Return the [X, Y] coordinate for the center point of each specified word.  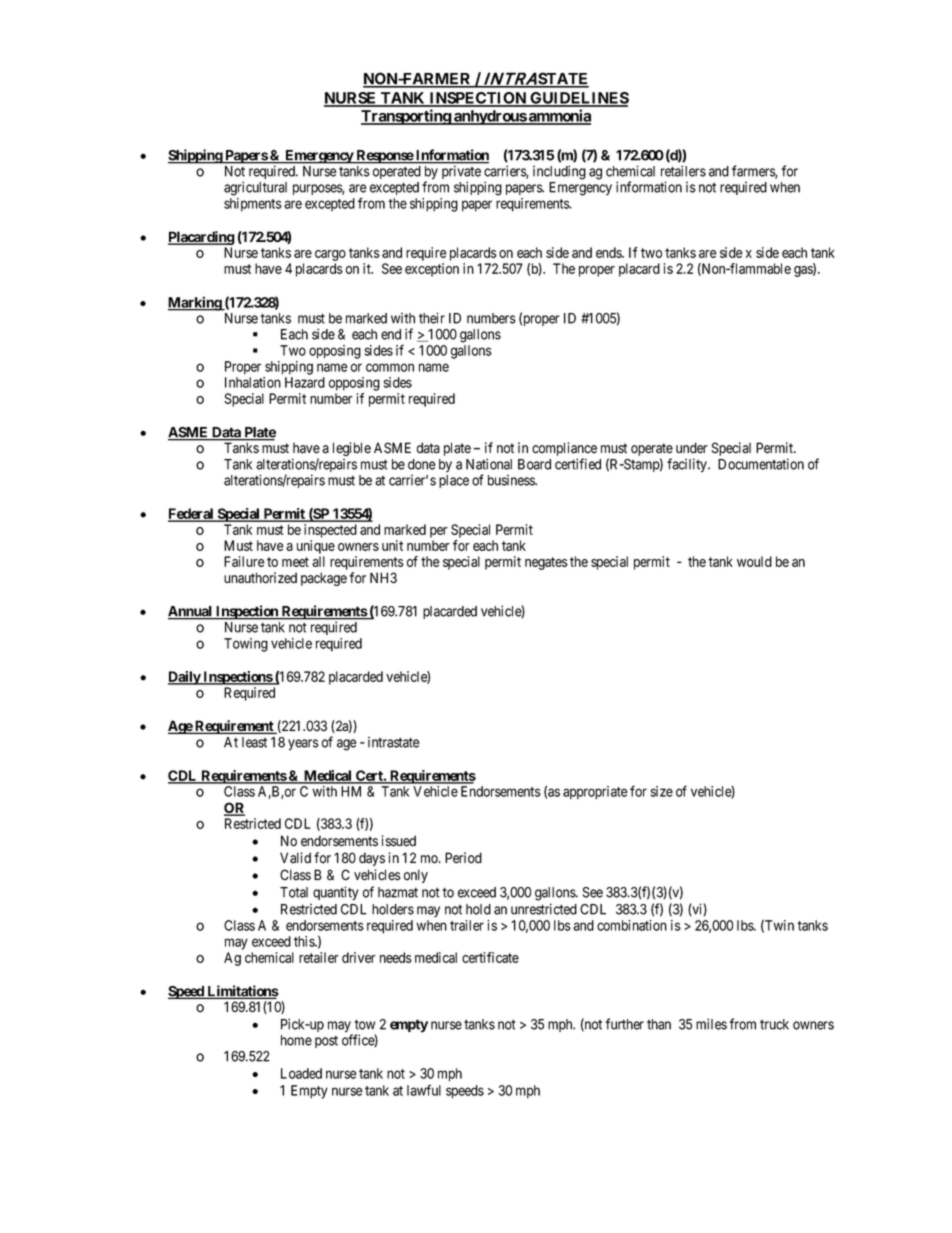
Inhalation [253, 382]
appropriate [595, 793]
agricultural [255, 188]
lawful [424, 1090]
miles [711, 1024]
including [559, 172]
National [489, 464]
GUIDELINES [578, 99]
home [296, 1040]
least [254, 742]
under [692, 448]
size [662, 791]
